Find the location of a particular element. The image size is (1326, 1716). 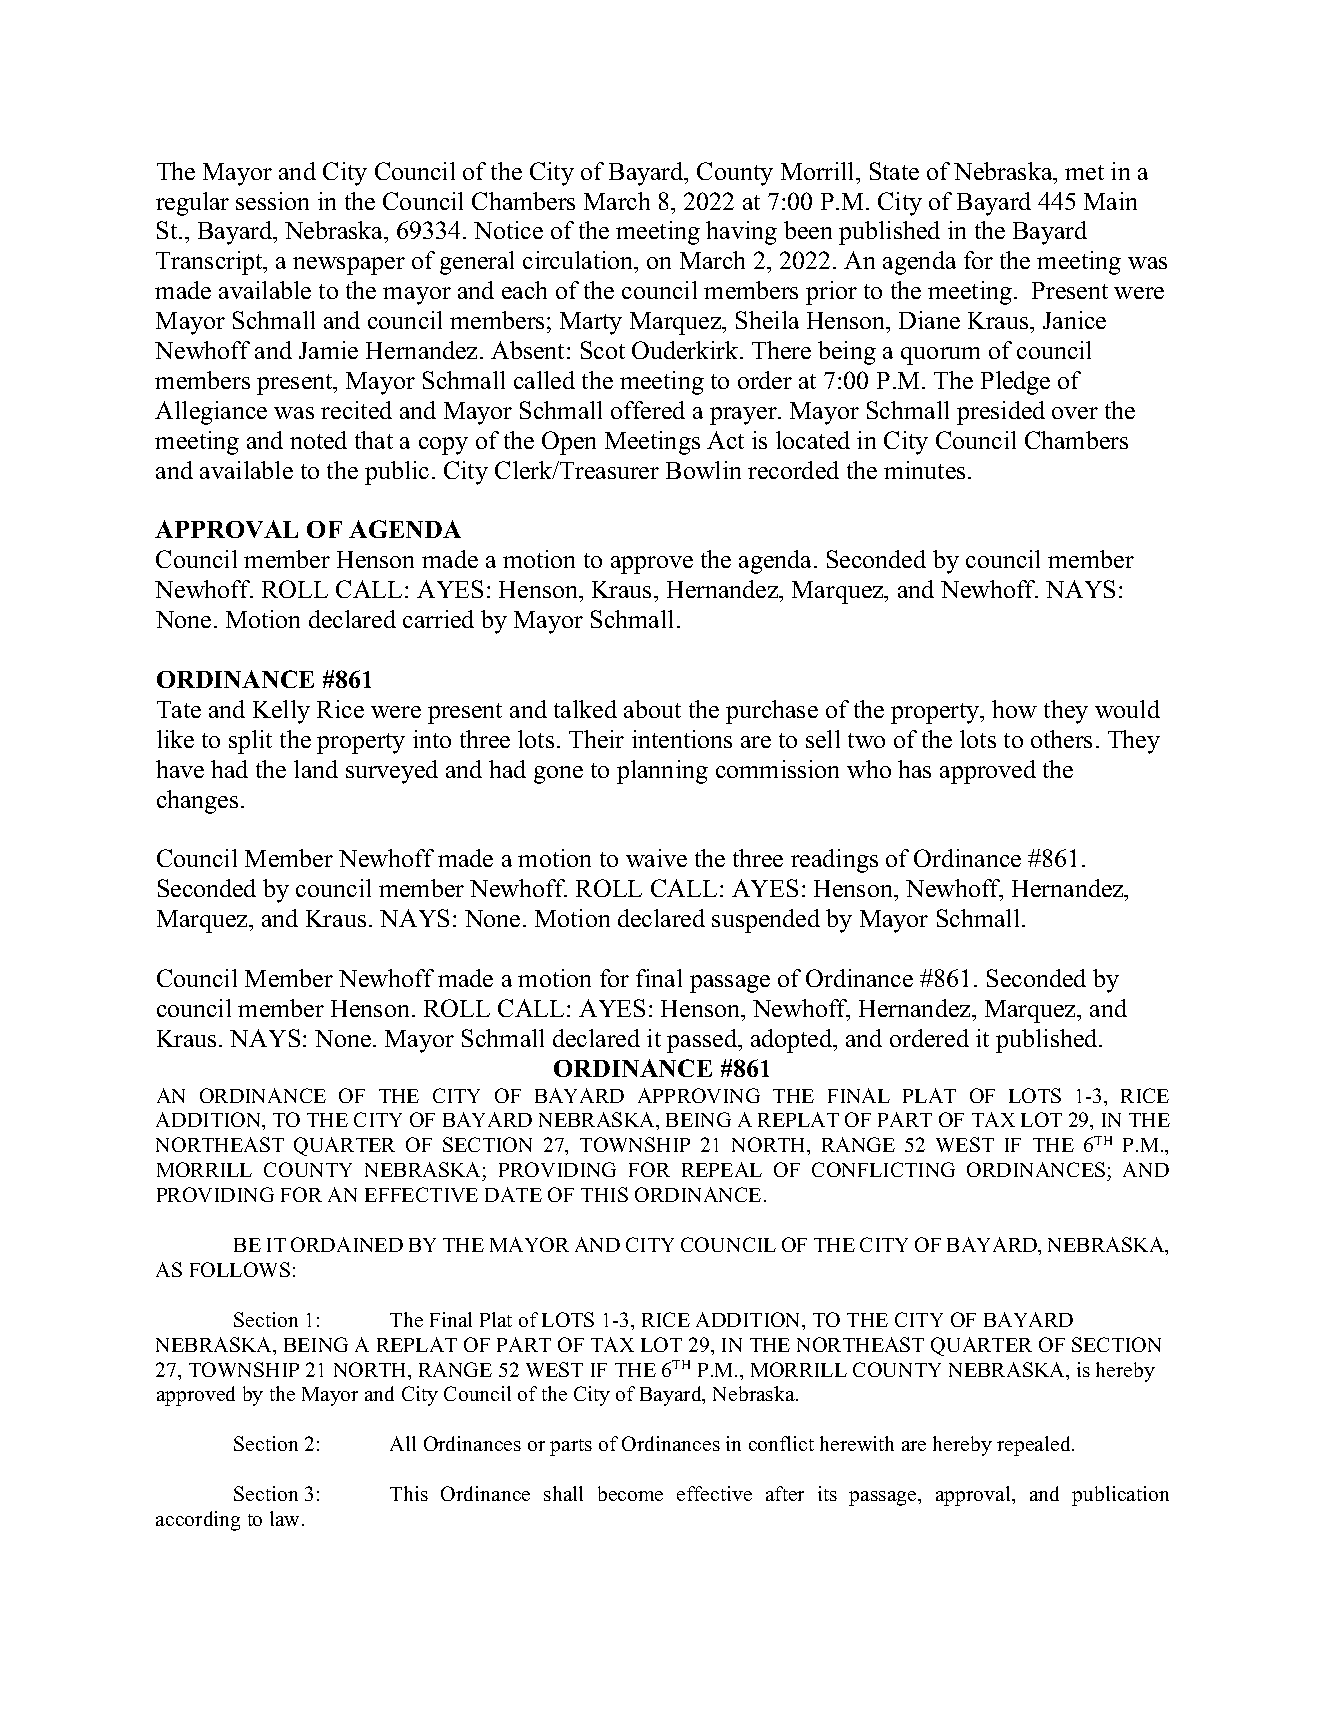

session is located at coordinates (272, 201).
